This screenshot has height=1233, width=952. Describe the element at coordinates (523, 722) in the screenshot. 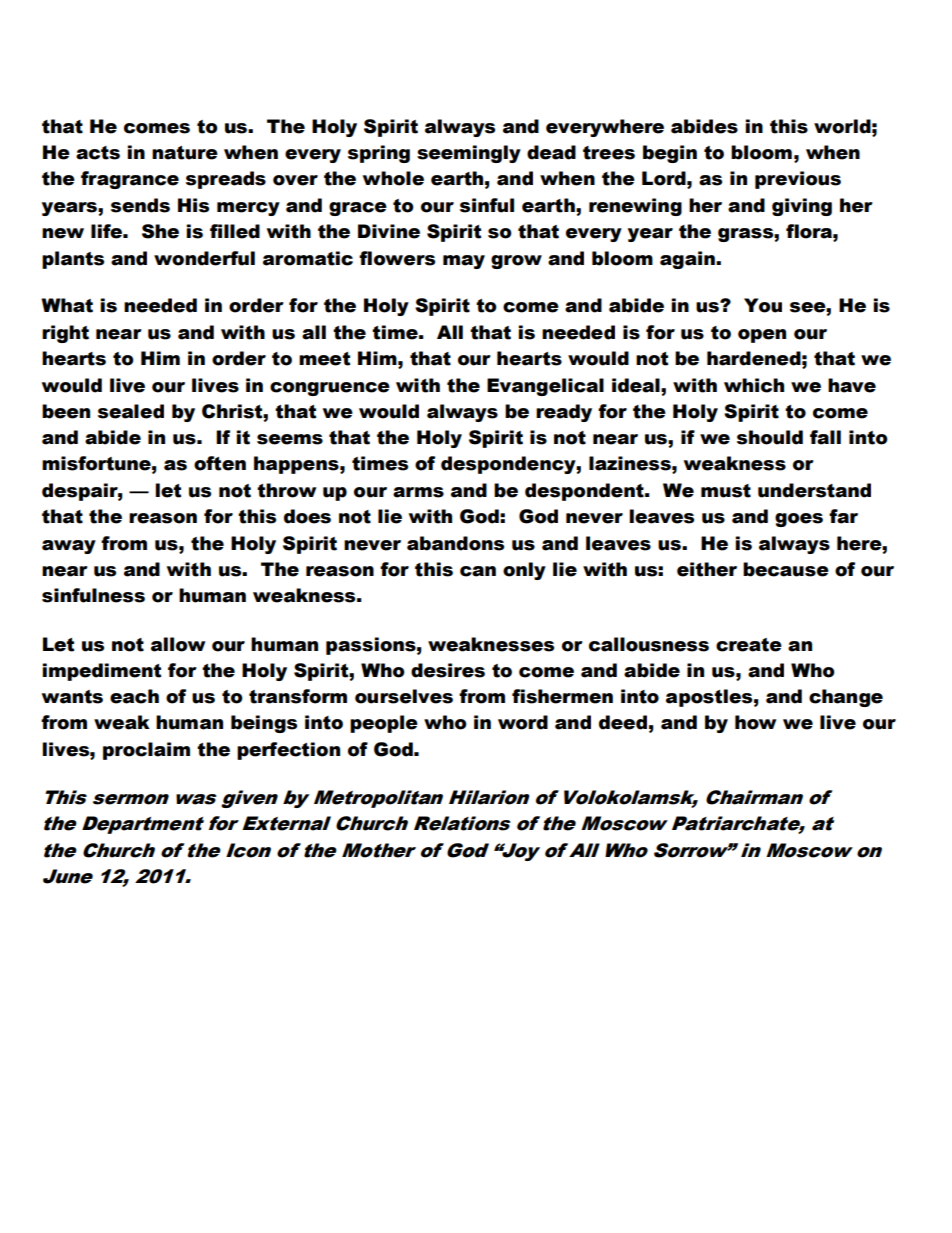

I see `word` at that location.
